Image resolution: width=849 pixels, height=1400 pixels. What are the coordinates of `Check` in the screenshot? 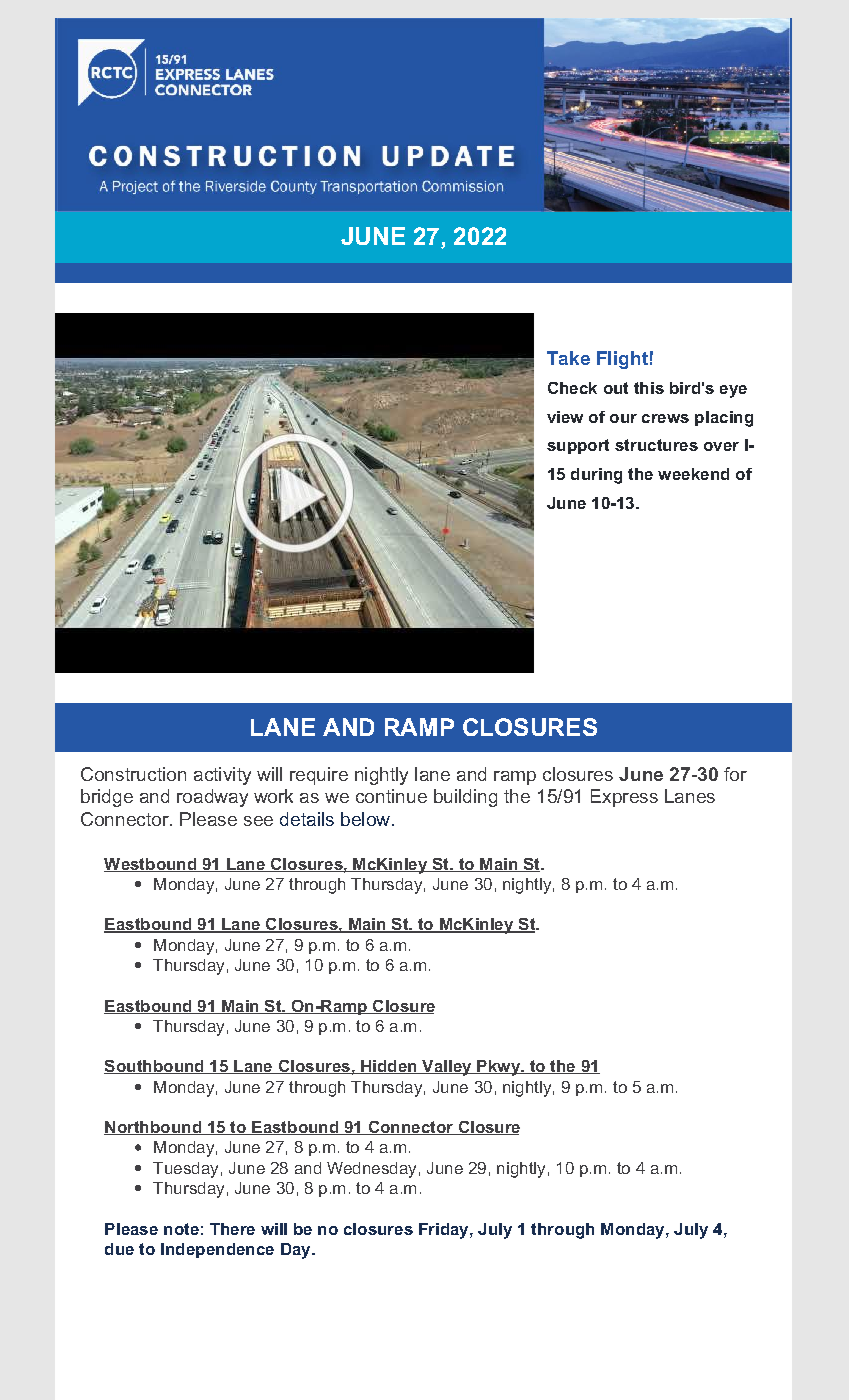 It's located at (572, 388).
